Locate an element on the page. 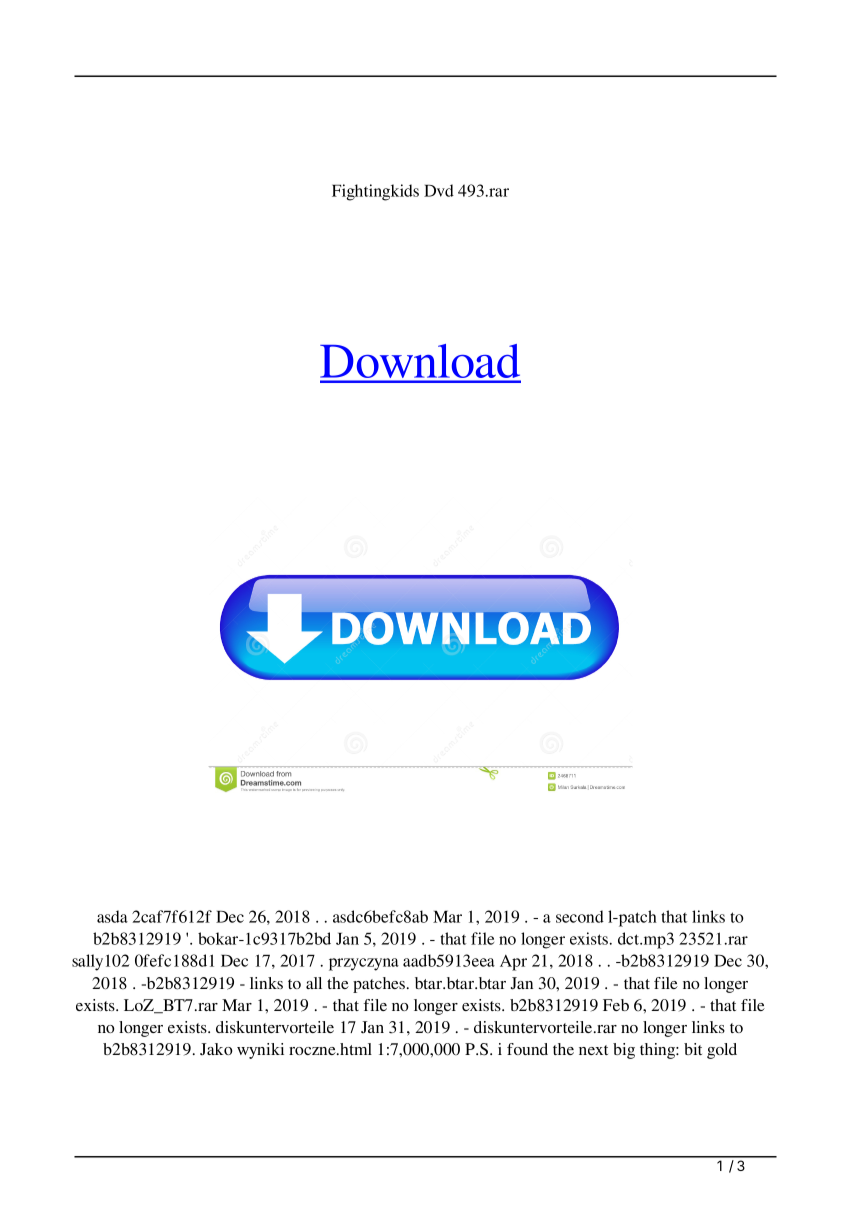 Image resolution: width=851 pixels, height=1207 pixels. Feb is located at coordinates (616, 1005).
